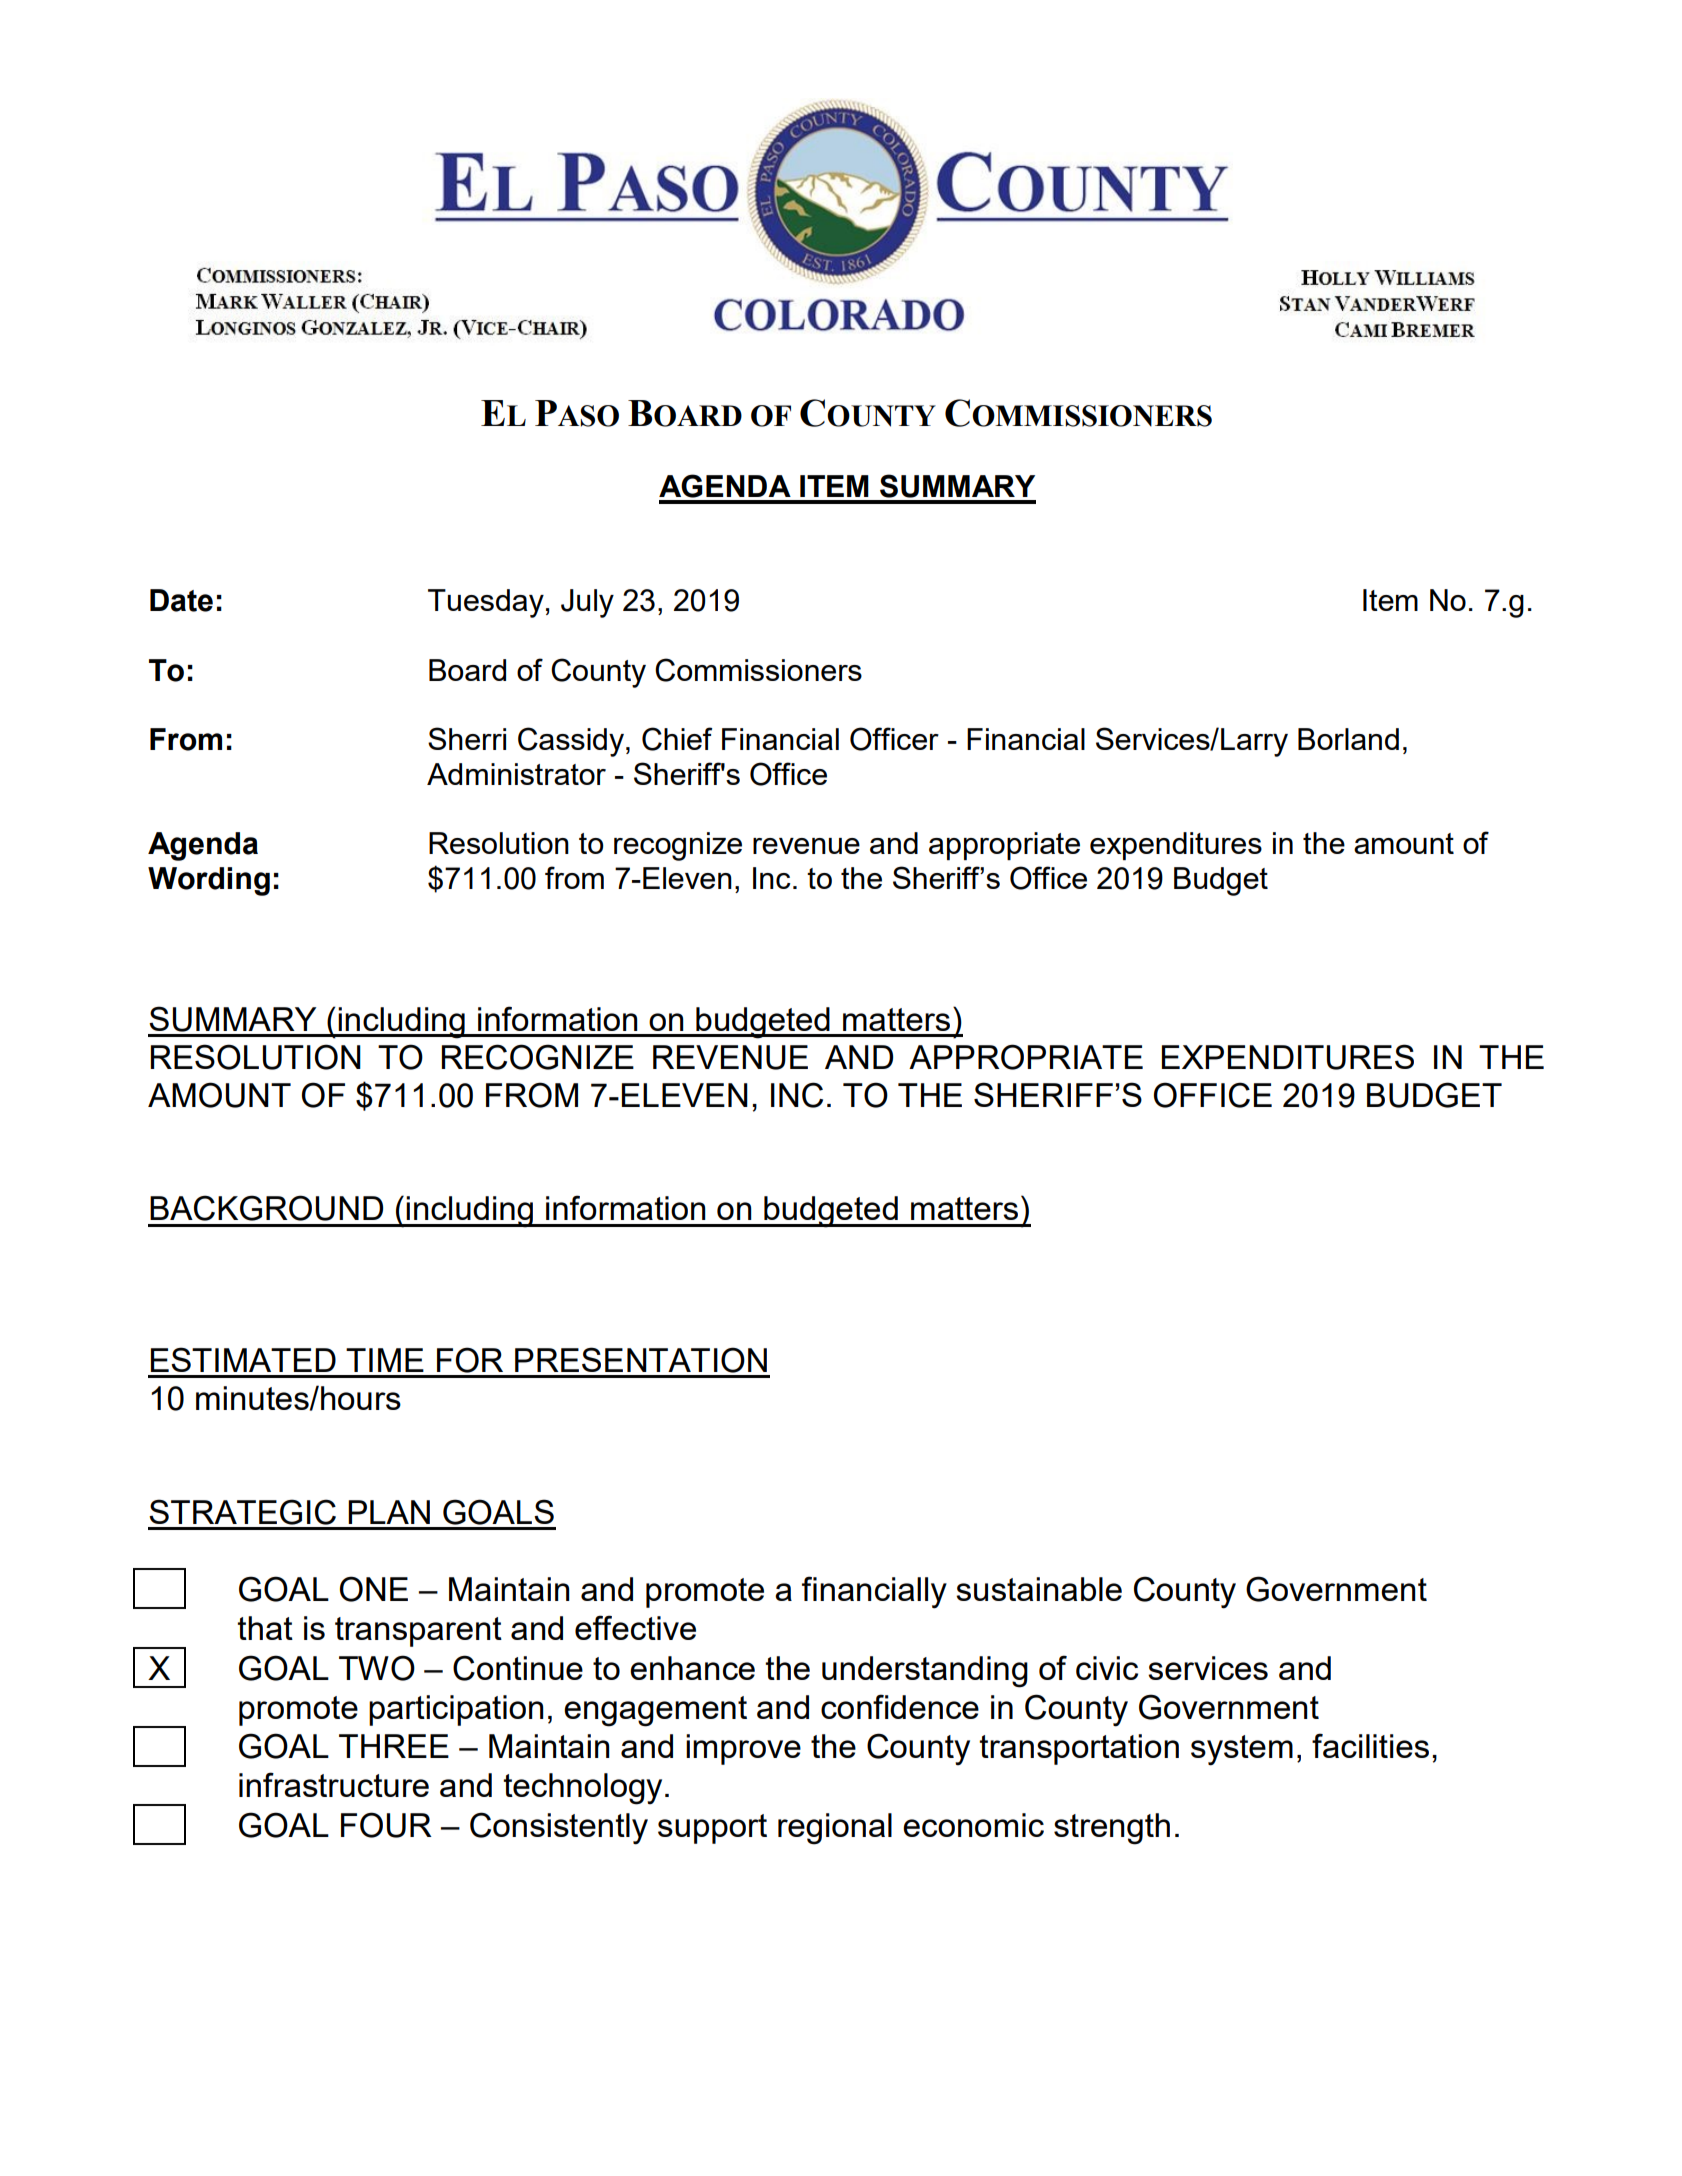  I want to click on Borland, so click(1348, 739).
